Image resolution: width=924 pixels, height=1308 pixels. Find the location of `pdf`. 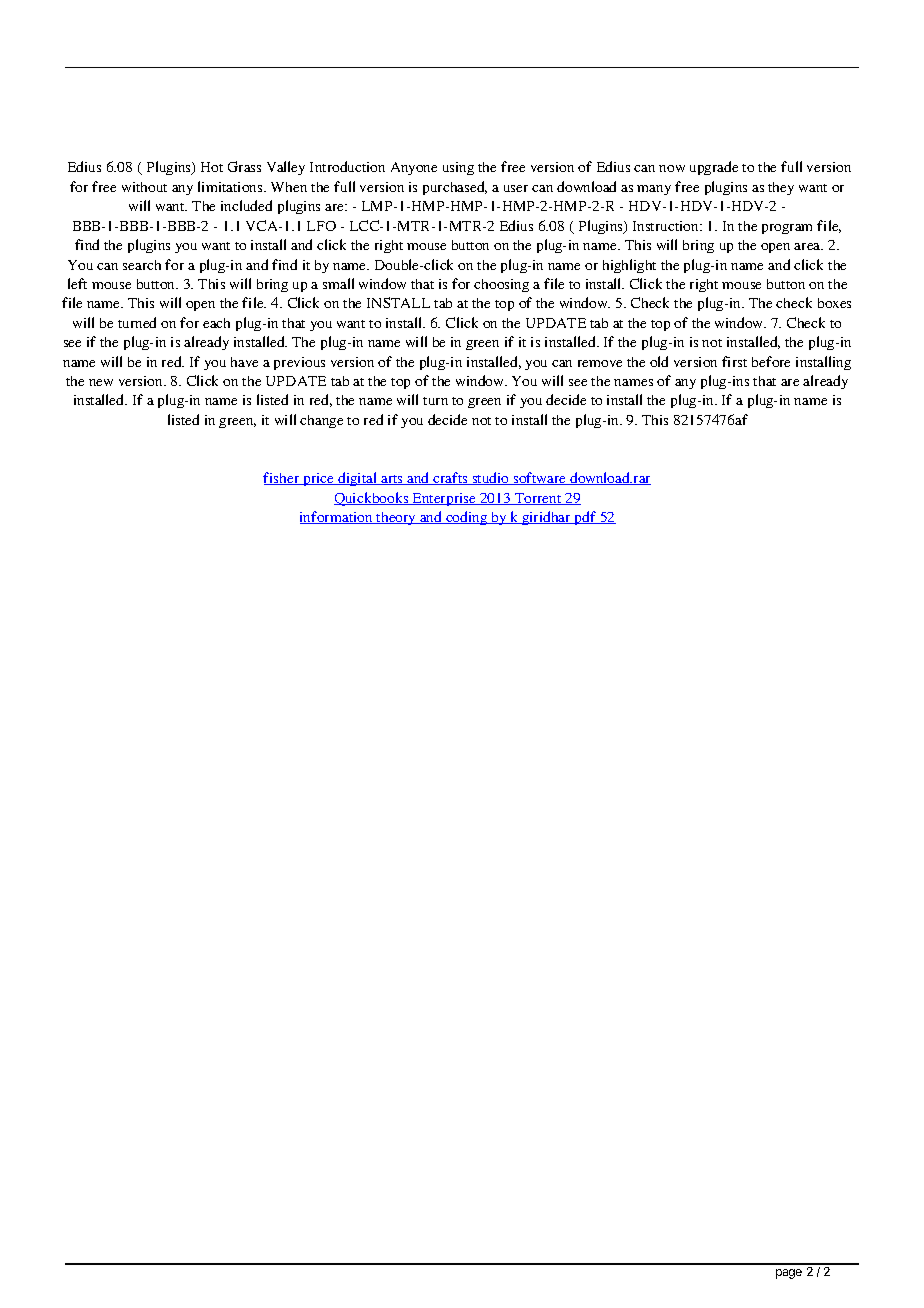

pdf is located at coordinates (586, 518).
